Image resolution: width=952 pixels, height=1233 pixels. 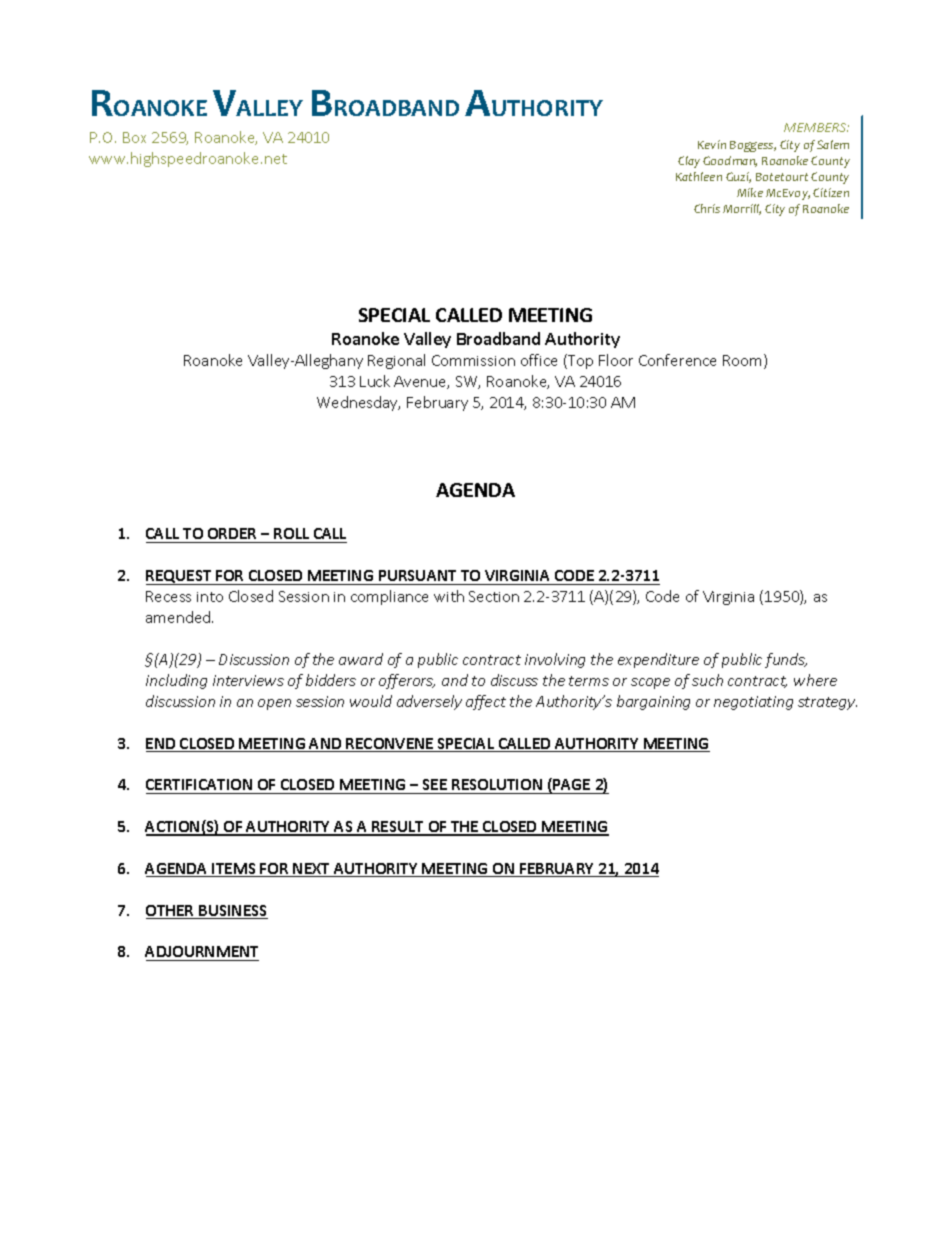 I want to click on RESULT, so click(x=398, y=828).
